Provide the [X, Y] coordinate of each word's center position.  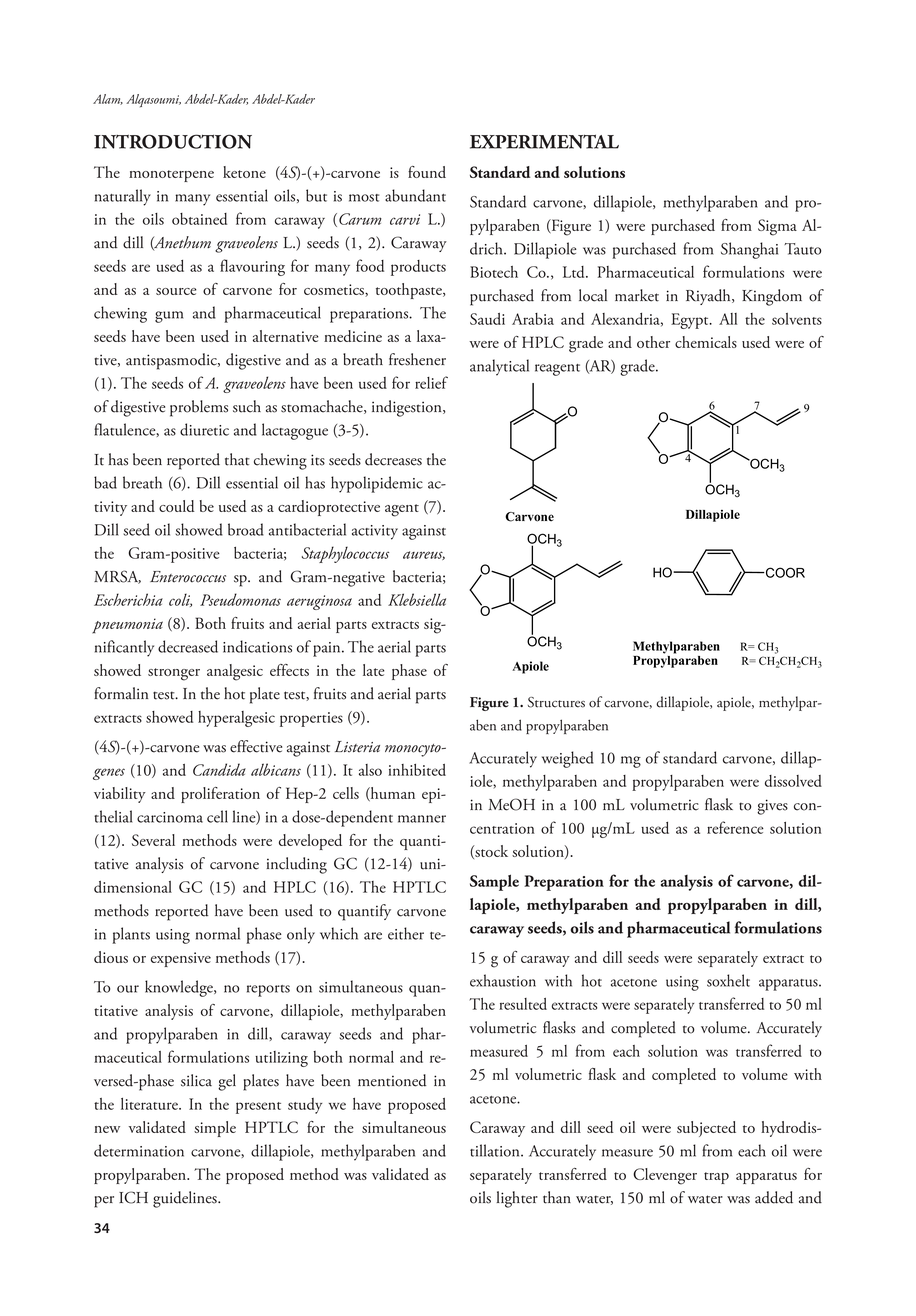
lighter [517, 1199]
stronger [174, 674]
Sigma [777, 227]
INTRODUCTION [173, 141]
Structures [556, 702]
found [427, 172]
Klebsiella [417, 599]
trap [716, 1178]
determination [139, 1150]
